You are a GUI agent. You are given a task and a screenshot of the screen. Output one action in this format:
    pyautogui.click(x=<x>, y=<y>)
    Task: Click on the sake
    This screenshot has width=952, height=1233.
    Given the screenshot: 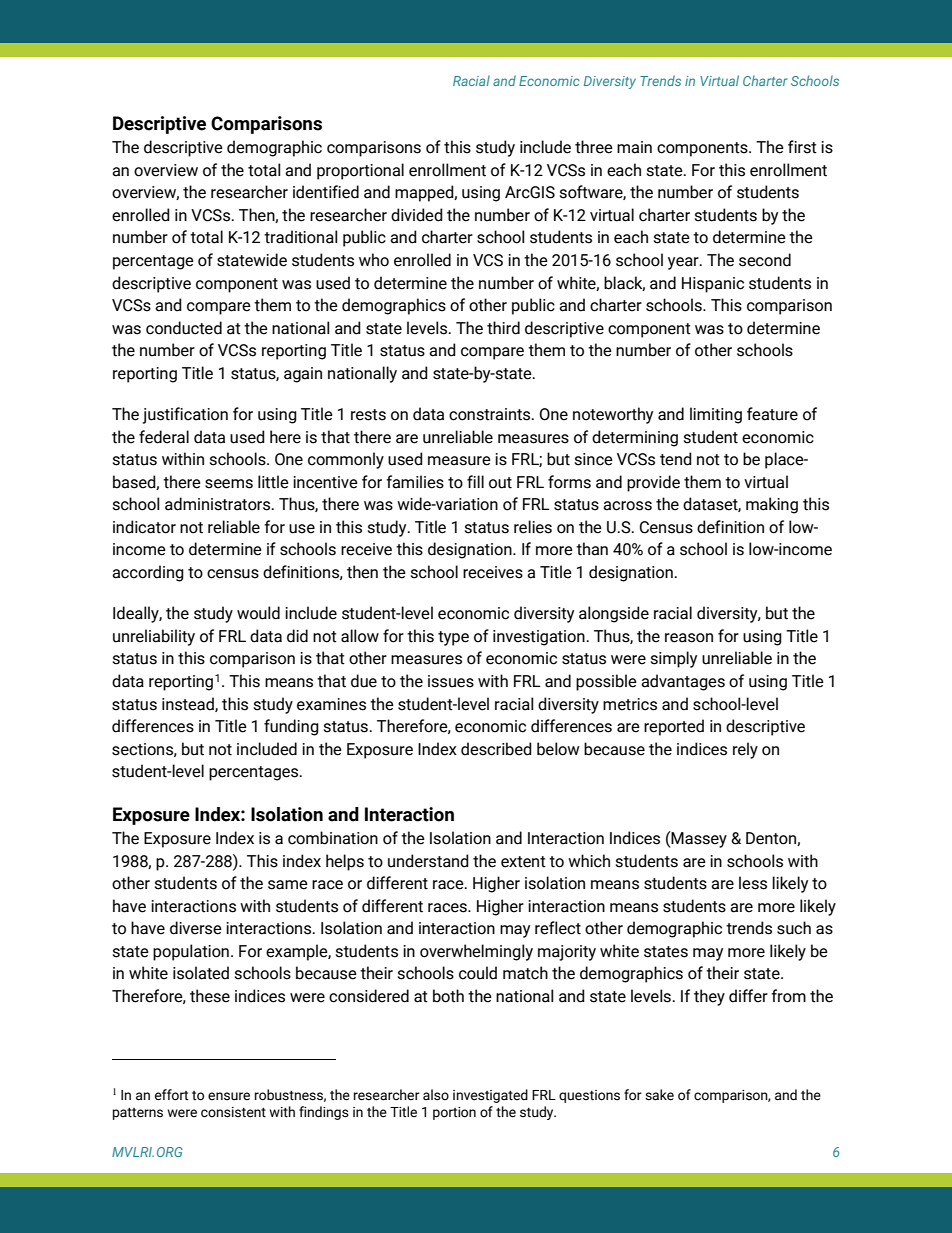 What is the action you would take?
    pyautogui.click(x=659, y=1095)
